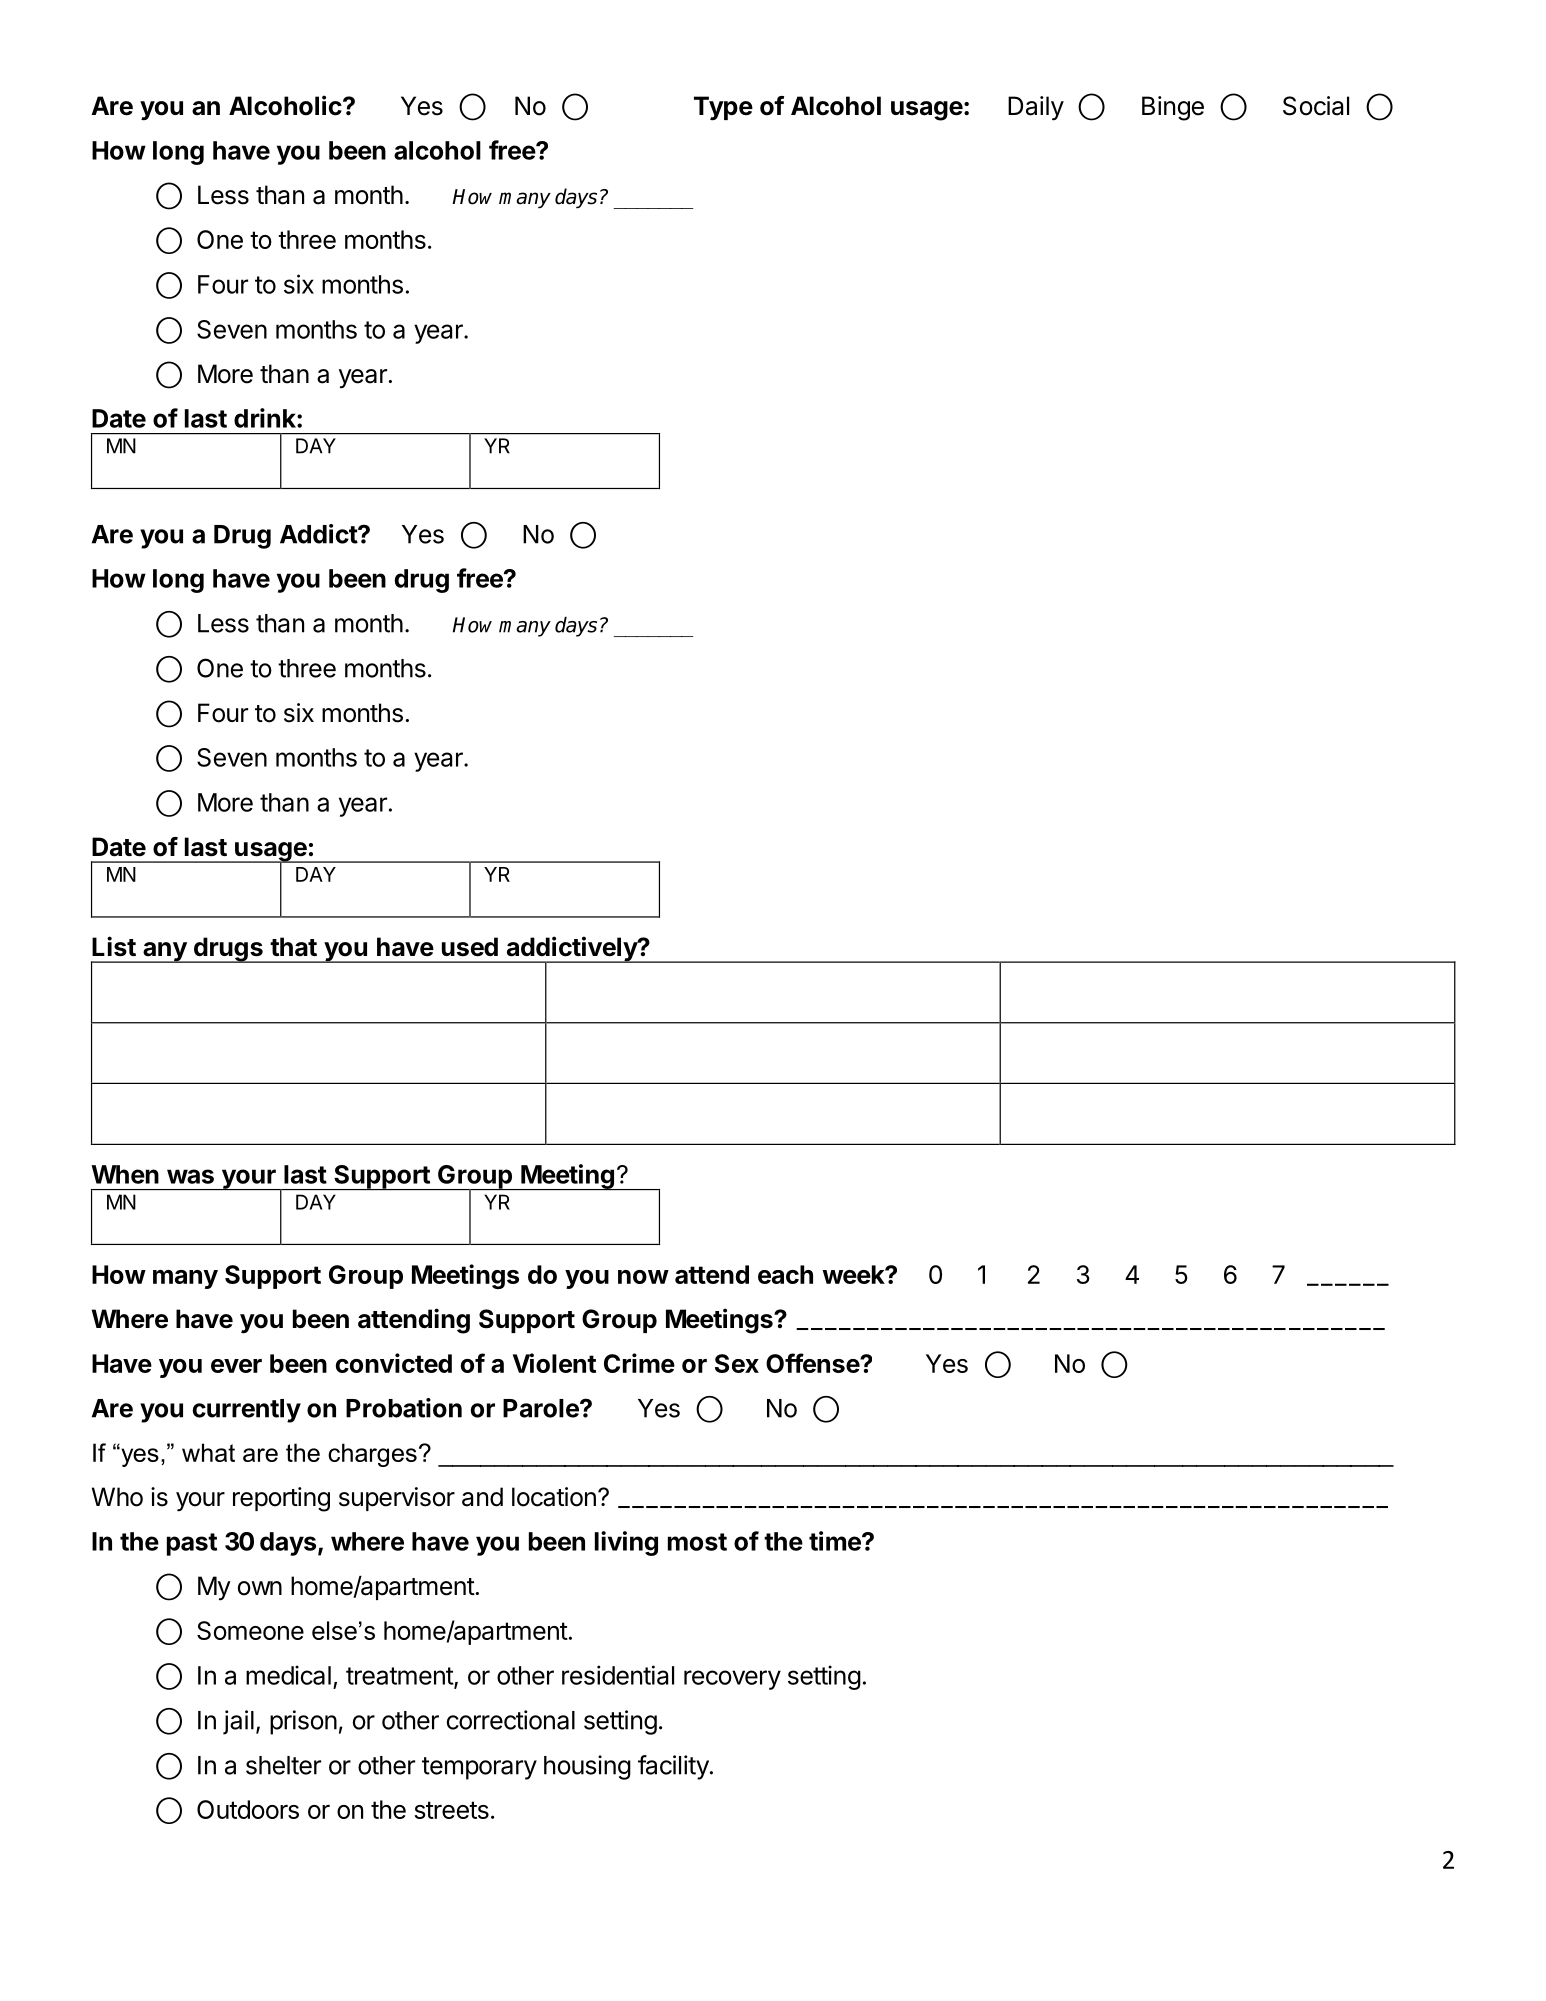 The width and height of the page is (1546, 2001). Describe the element at coordinates (737, 1363) in the page. I see `Sex` at that location.
